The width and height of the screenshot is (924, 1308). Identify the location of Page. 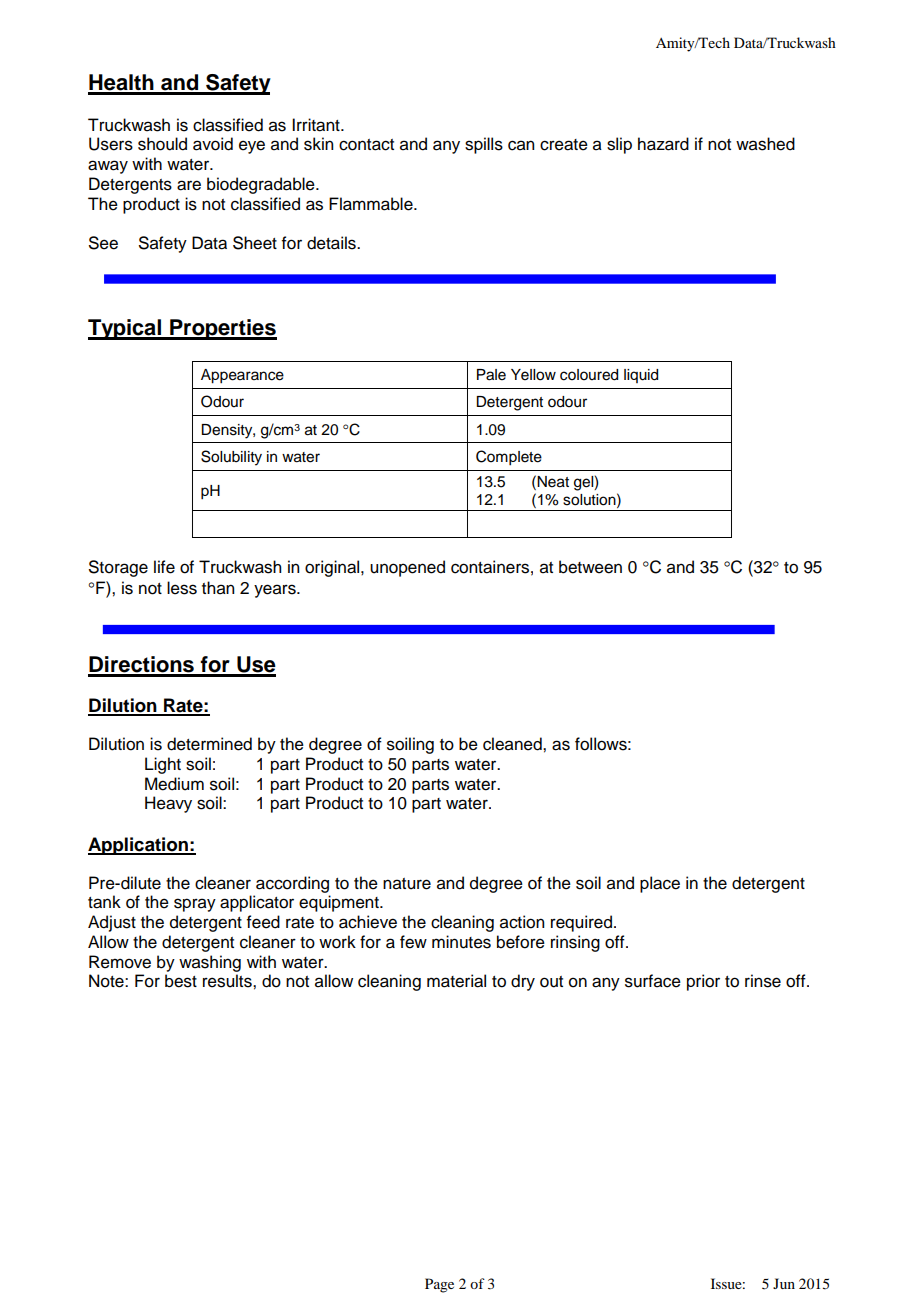
(439, 1285).
